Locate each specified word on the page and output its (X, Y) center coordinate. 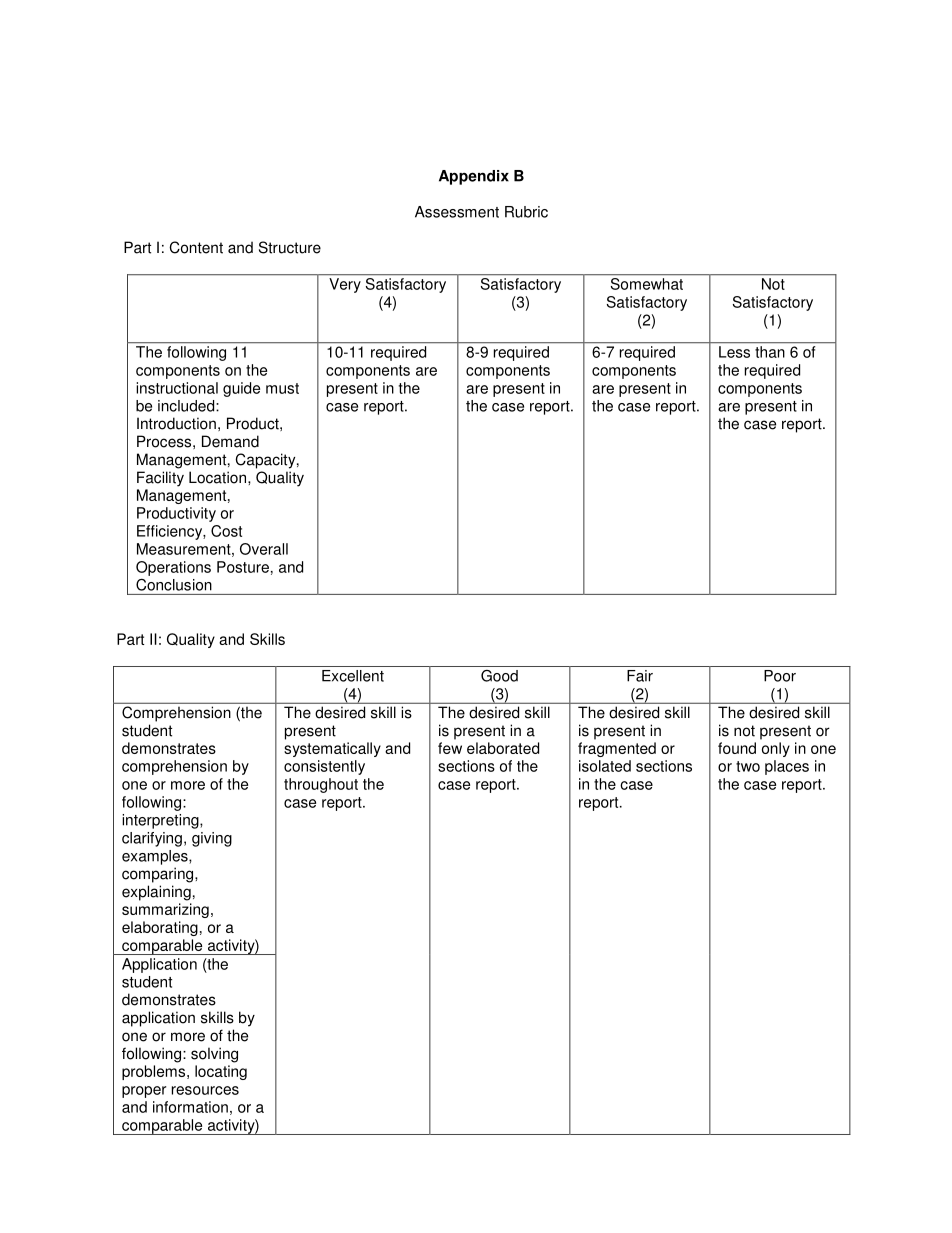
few (450, 748)
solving (214, 1055)
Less (734, 352)
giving (212, 839)
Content (196, 247)
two (748, 766)
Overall (264, 549)
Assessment (457, 212)
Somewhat (647, 284)
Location (219, 477)
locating (221, 1072)
